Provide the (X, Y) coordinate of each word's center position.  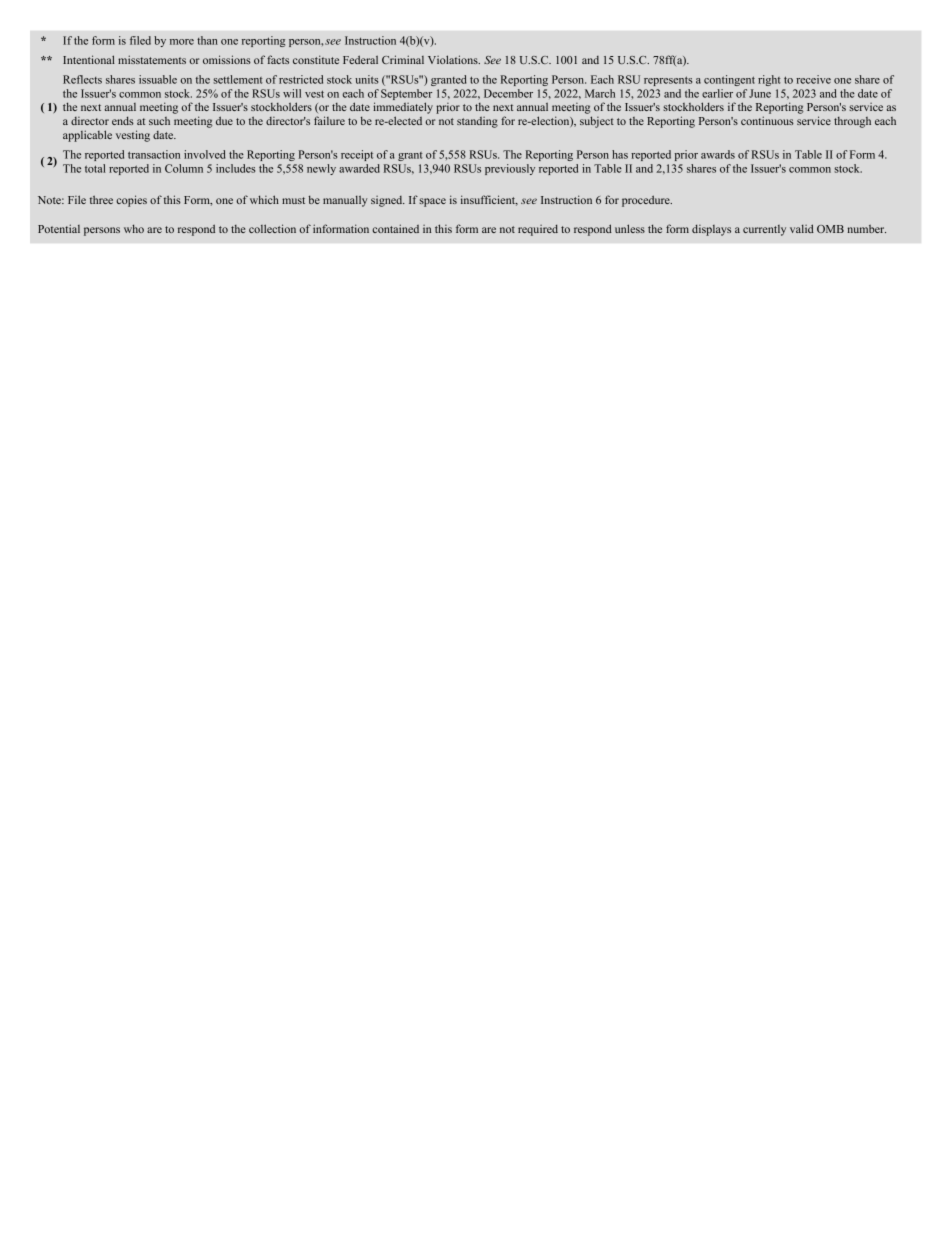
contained (395, 228)
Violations (454, 59)
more (182, 42)
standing (477, 122)
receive (813, 79)
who (134, 228)
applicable (87, 136)
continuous (767, 120)
